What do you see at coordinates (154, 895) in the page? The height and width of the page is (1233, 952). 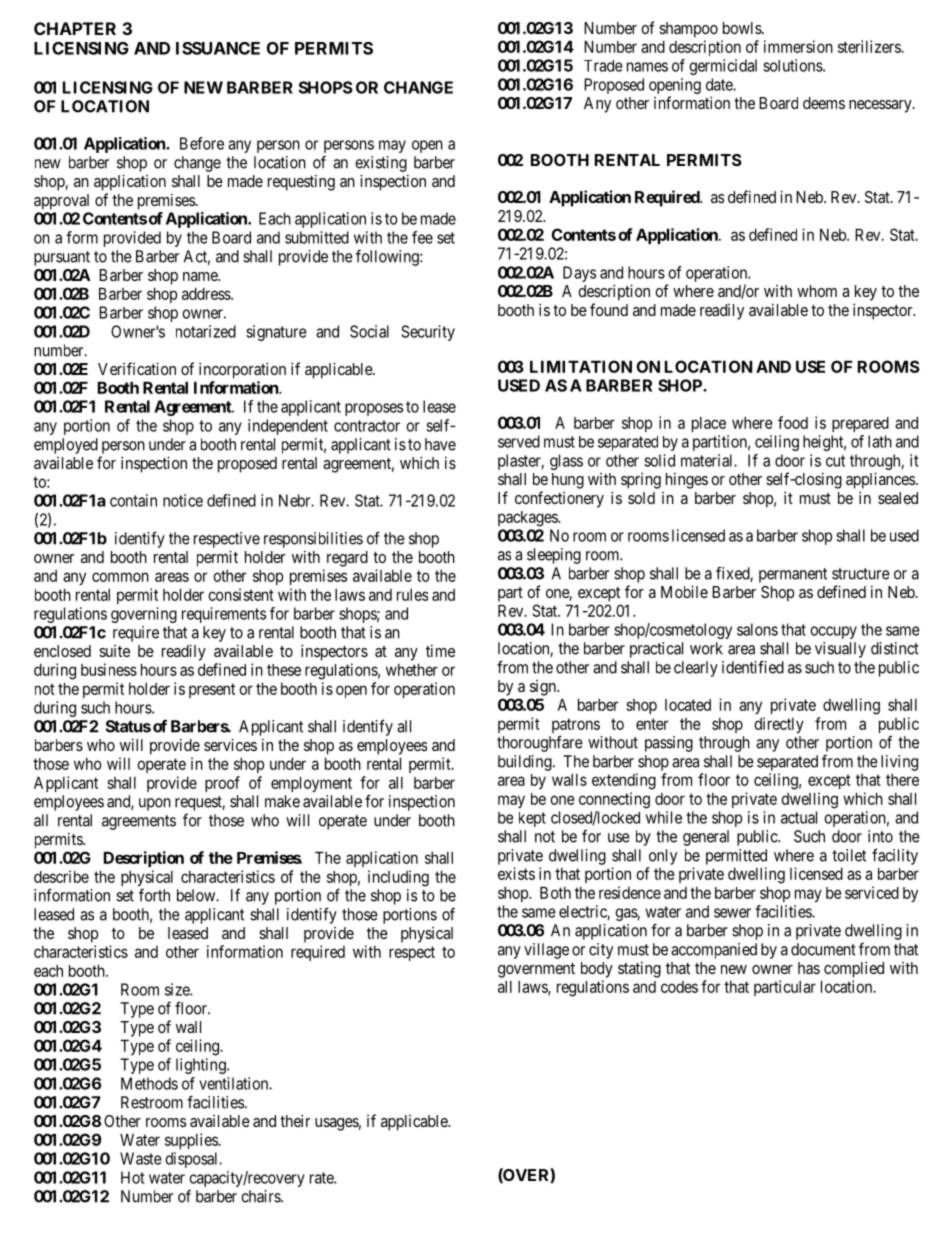 I see `forth` at bounding box center [154, 895].
